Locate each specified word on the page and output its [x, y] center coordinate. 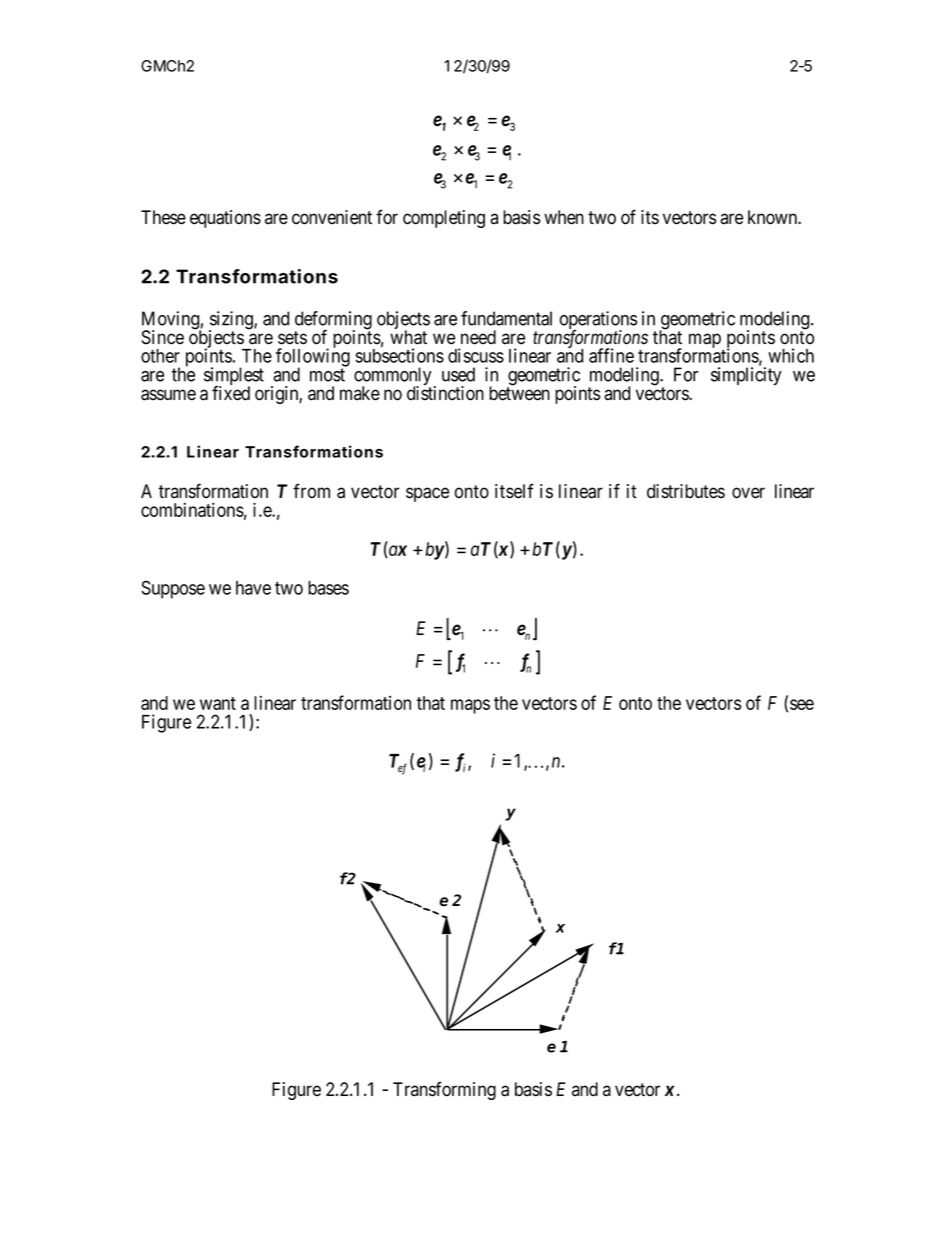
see [802, 704]
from [311, 490]
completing [444, 219]
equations [225, 219]
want [218, 703]
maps [470, 706]
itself [514, 491]
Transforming [444, 1090]
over [748, 493]
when [564, 217]
